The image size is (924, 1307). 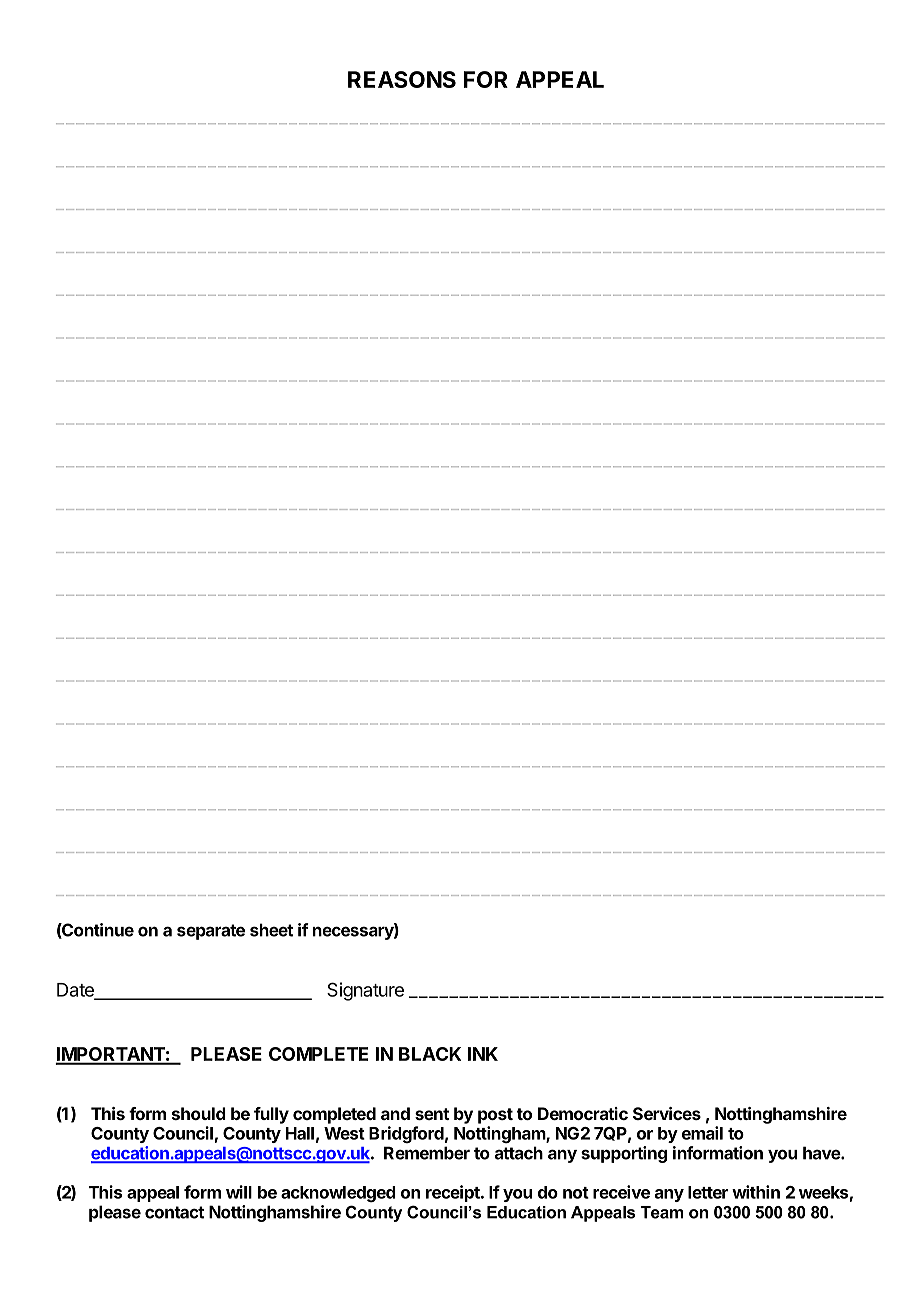 What do you see at coordinates (483, 1054) in the image?
I see `INK` at bounding box center [483, 1054].
